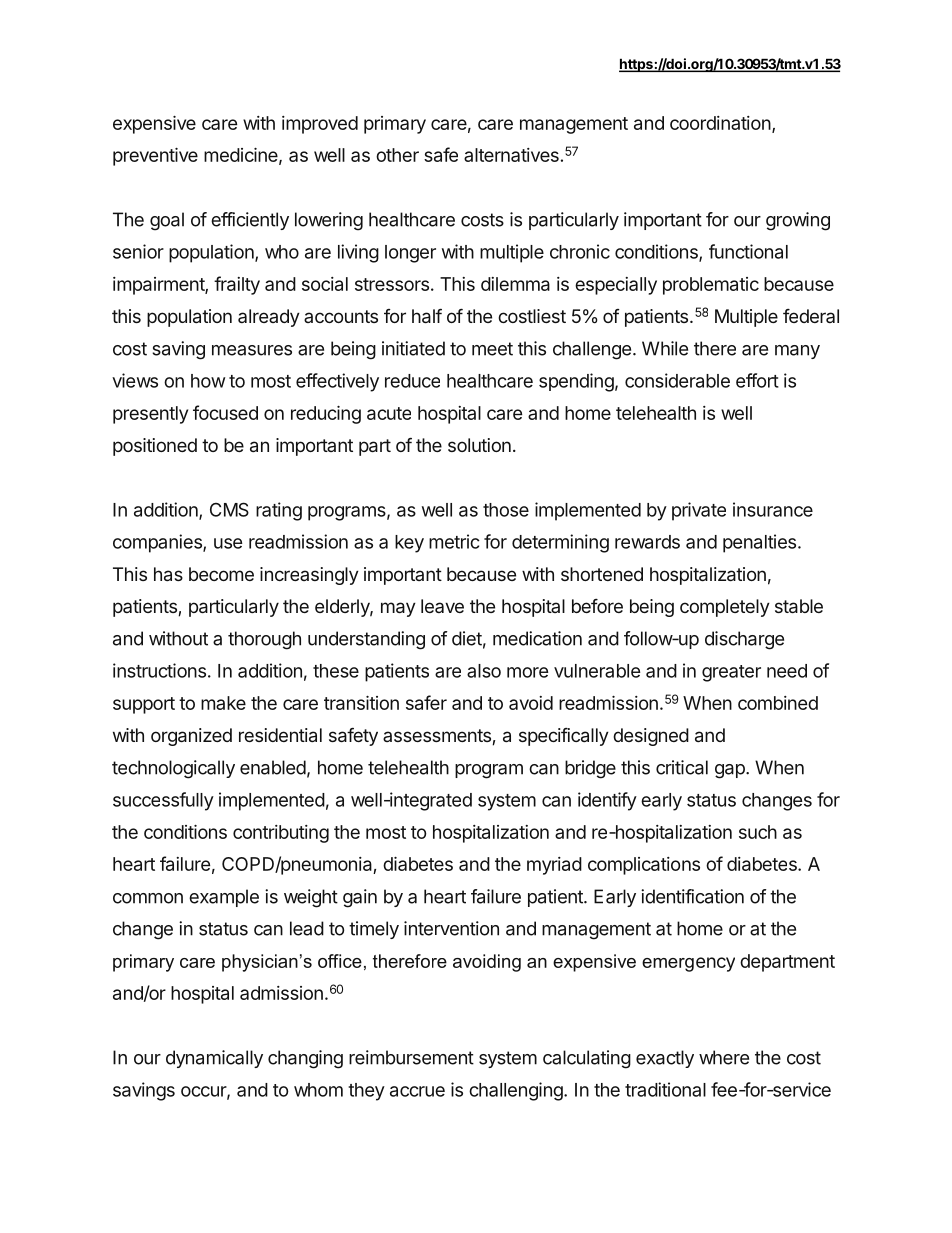 This document has width=952, height=1233. I want to click on other, so click(397, 155).
